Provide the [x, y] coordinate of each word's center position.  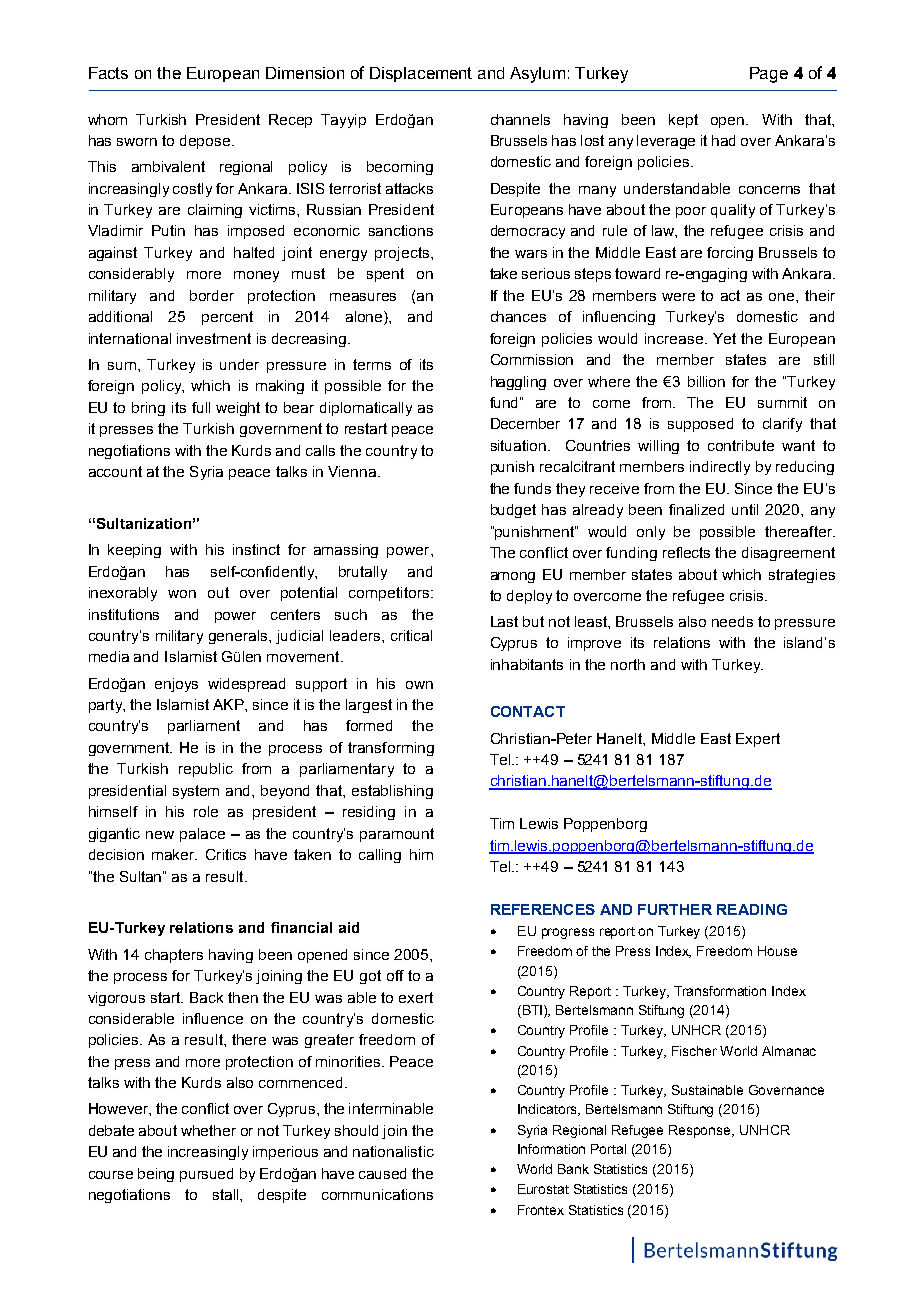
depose [206, 142]
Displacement [421, 74]
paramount [397, 835]
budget [513, 511]
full [201, 407]
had [723, 140]
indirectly [720, 468]
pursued [206, 1175]
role [206, 811]
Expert [758, 740]
